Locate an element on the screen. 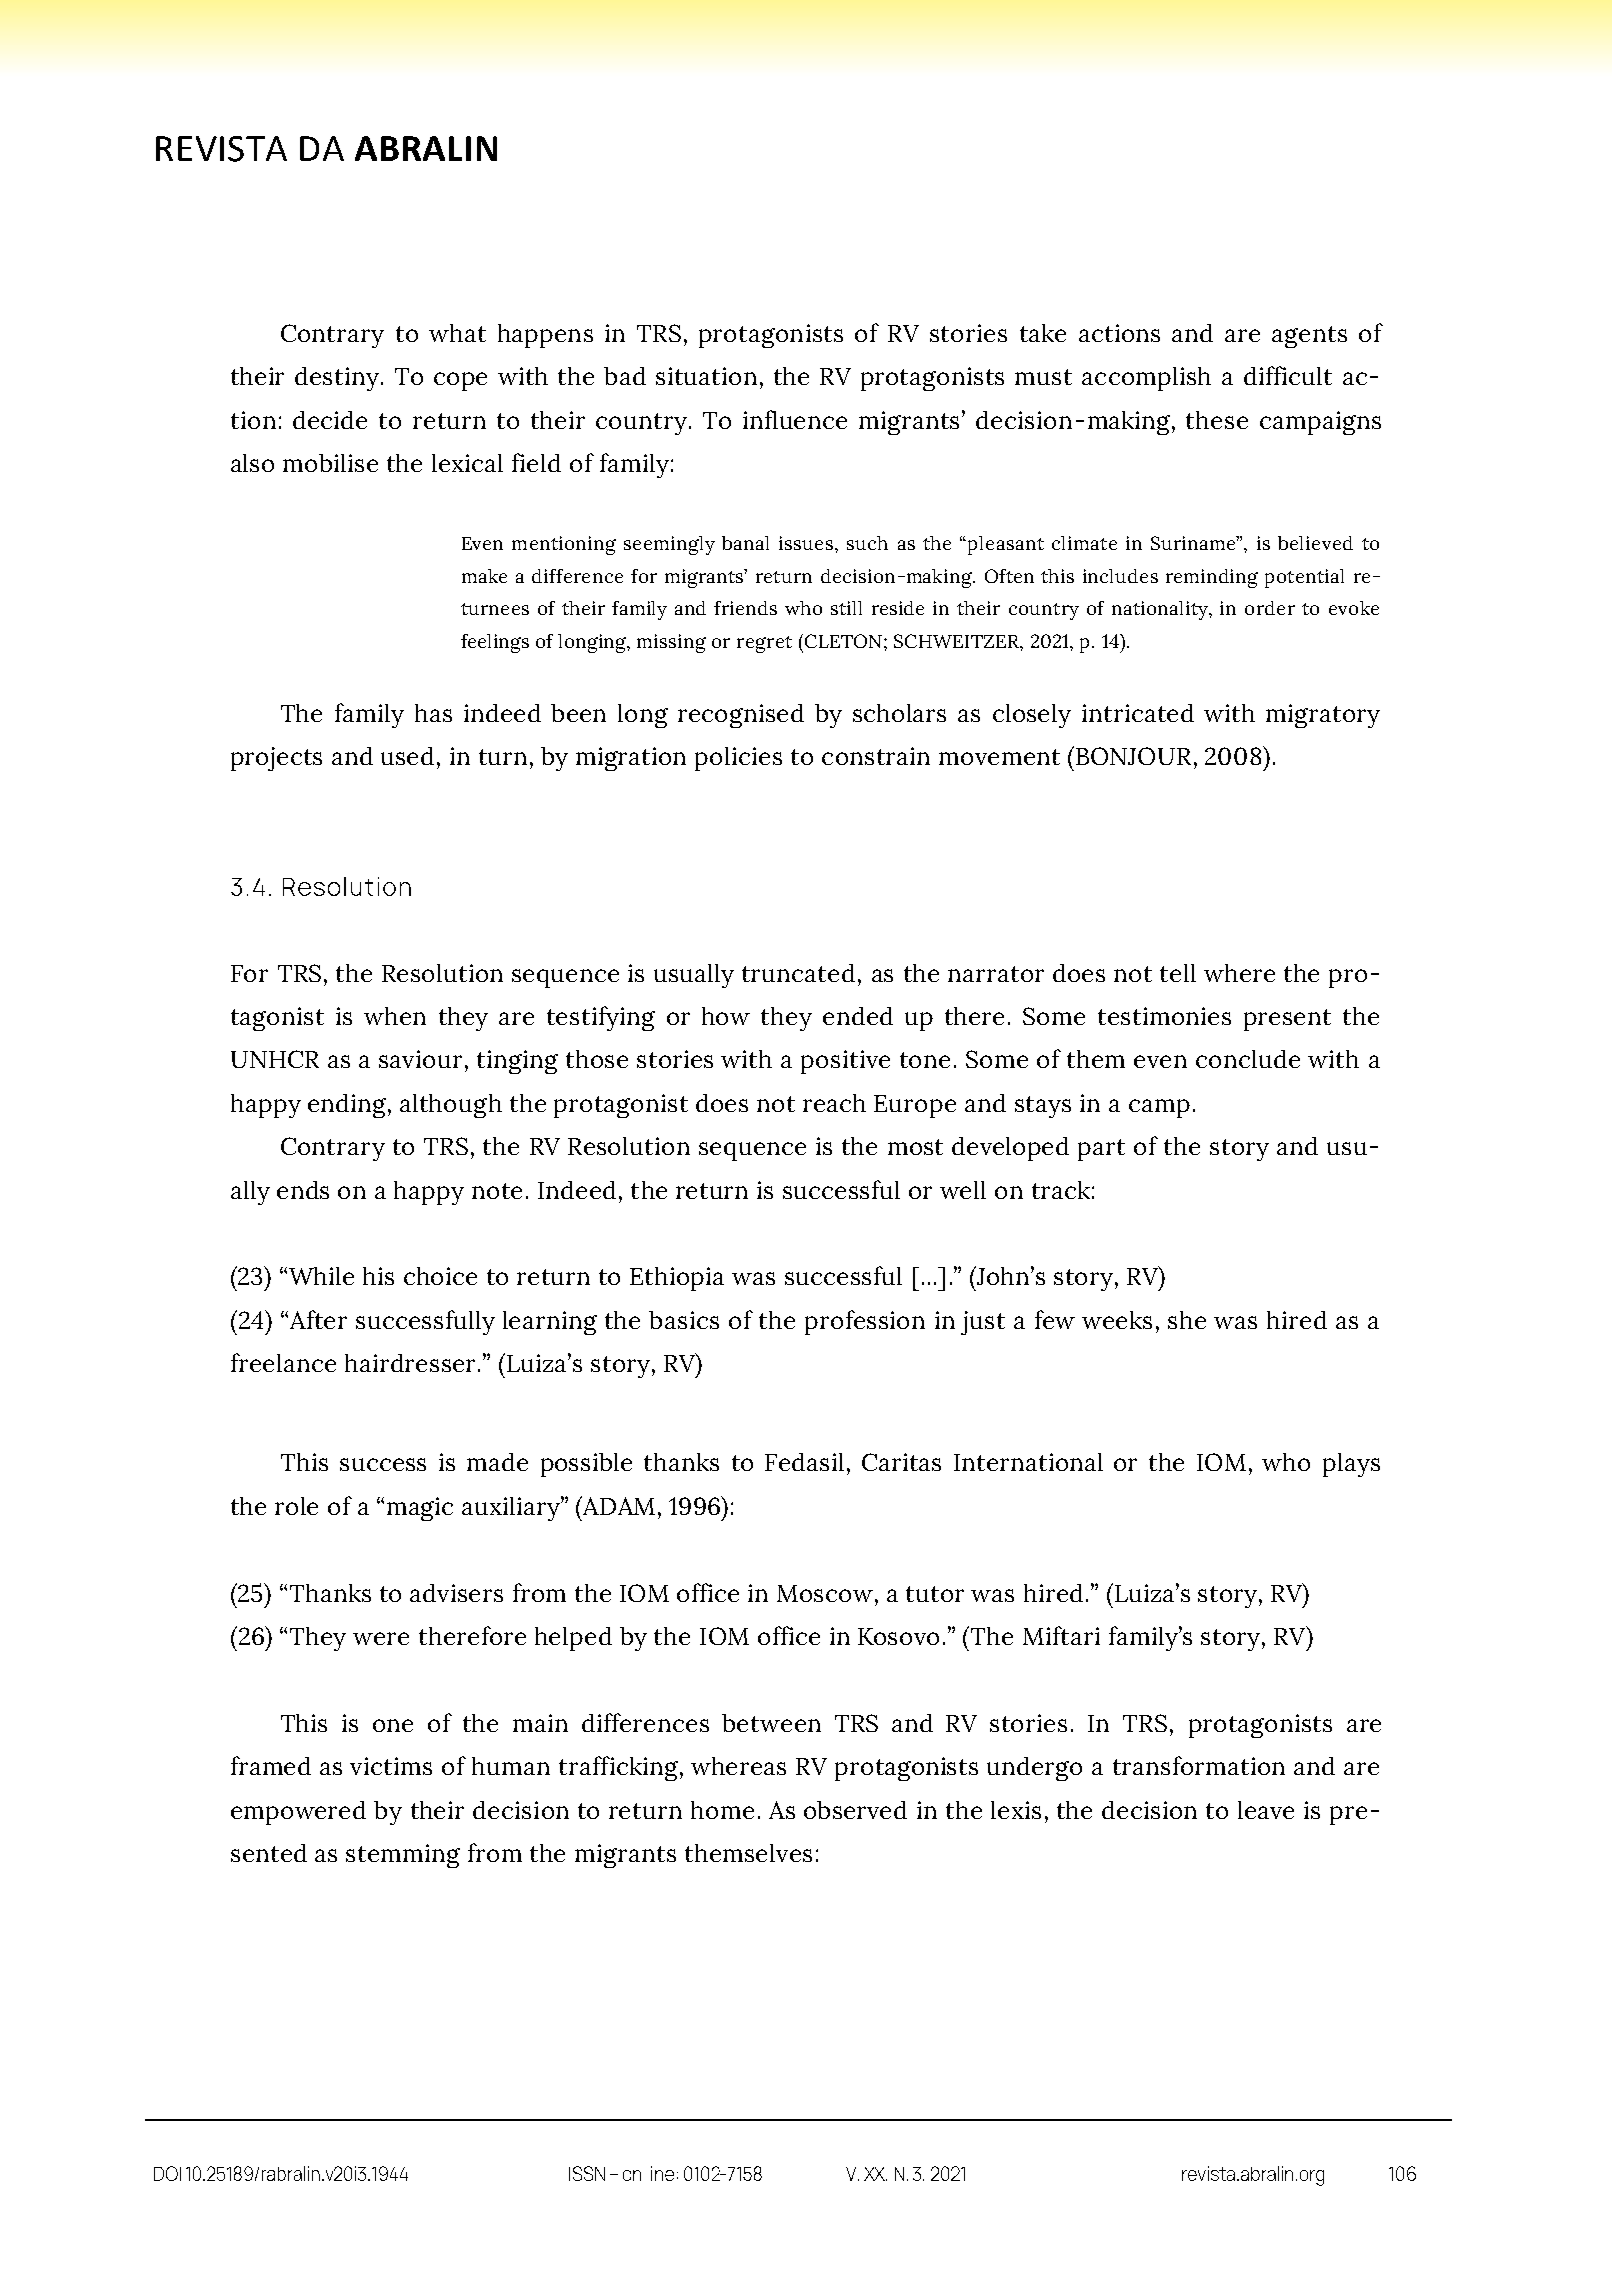 The width and height of the screenshot is (1612, 2282). agents is located at coordinates (1309, 337).
